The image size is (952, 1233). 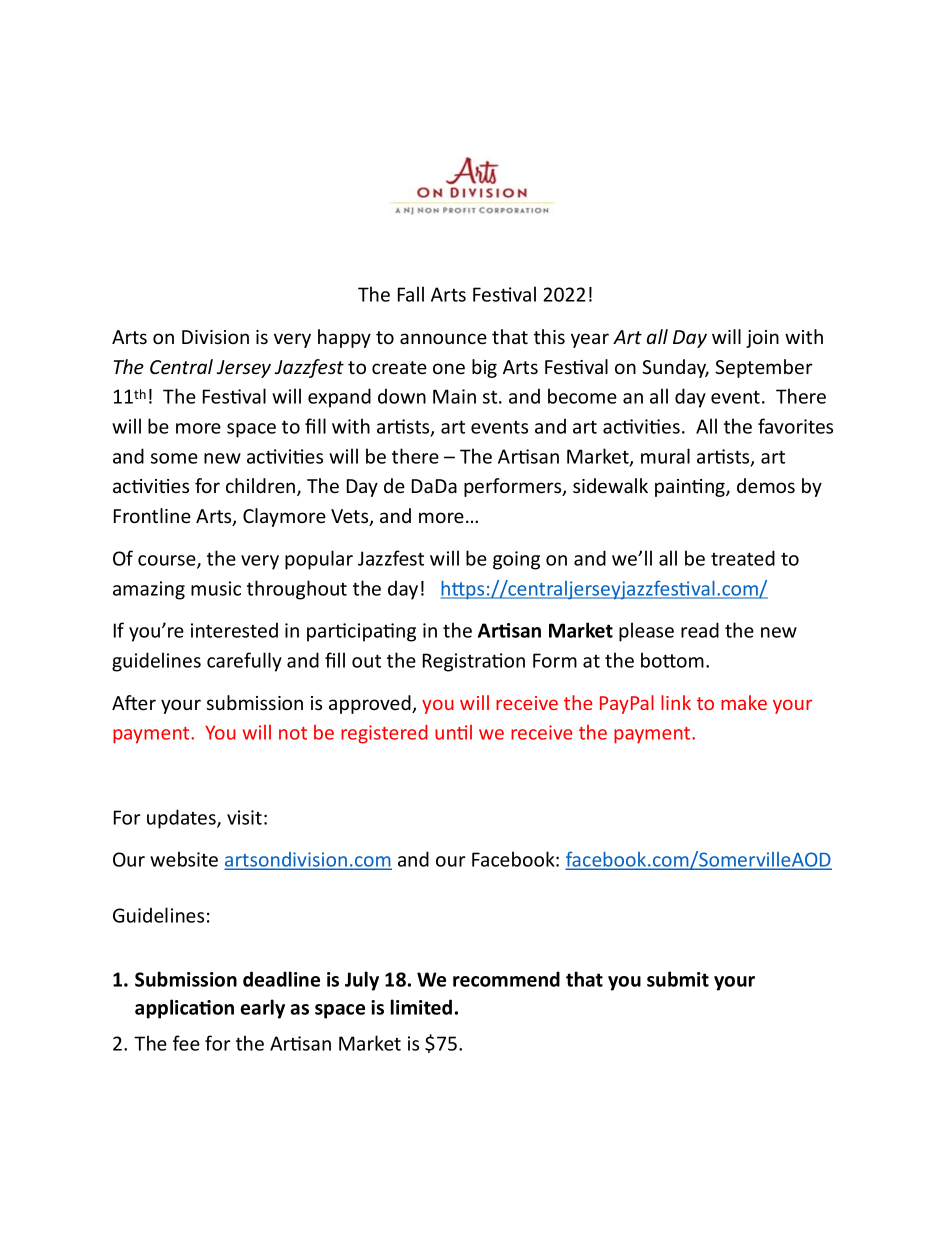 What do you see at coordinates (762, 339) in the screenshot?
I see `join` at bounding box center [762, 339].
